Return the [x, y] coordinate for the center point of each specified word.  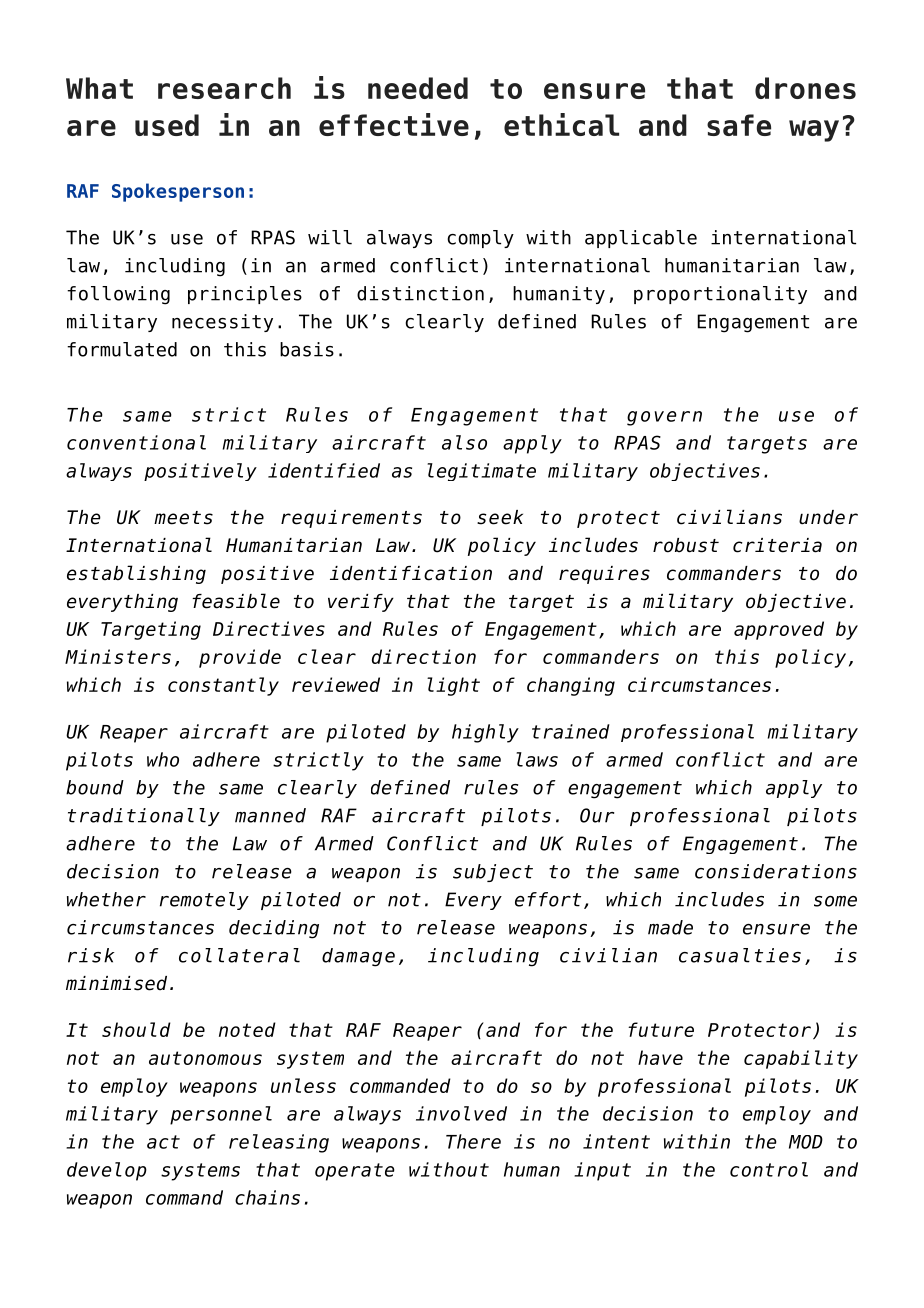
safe [739, 125]
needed [418, 88]
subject [493, 873]
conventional [136, 442]
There [473, 1141]
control [769, 1169]
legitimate [481, 472]
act [163, 1142]
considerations [776, 871]
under [828, 517]
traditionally [144, 817]
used [167, 125]
